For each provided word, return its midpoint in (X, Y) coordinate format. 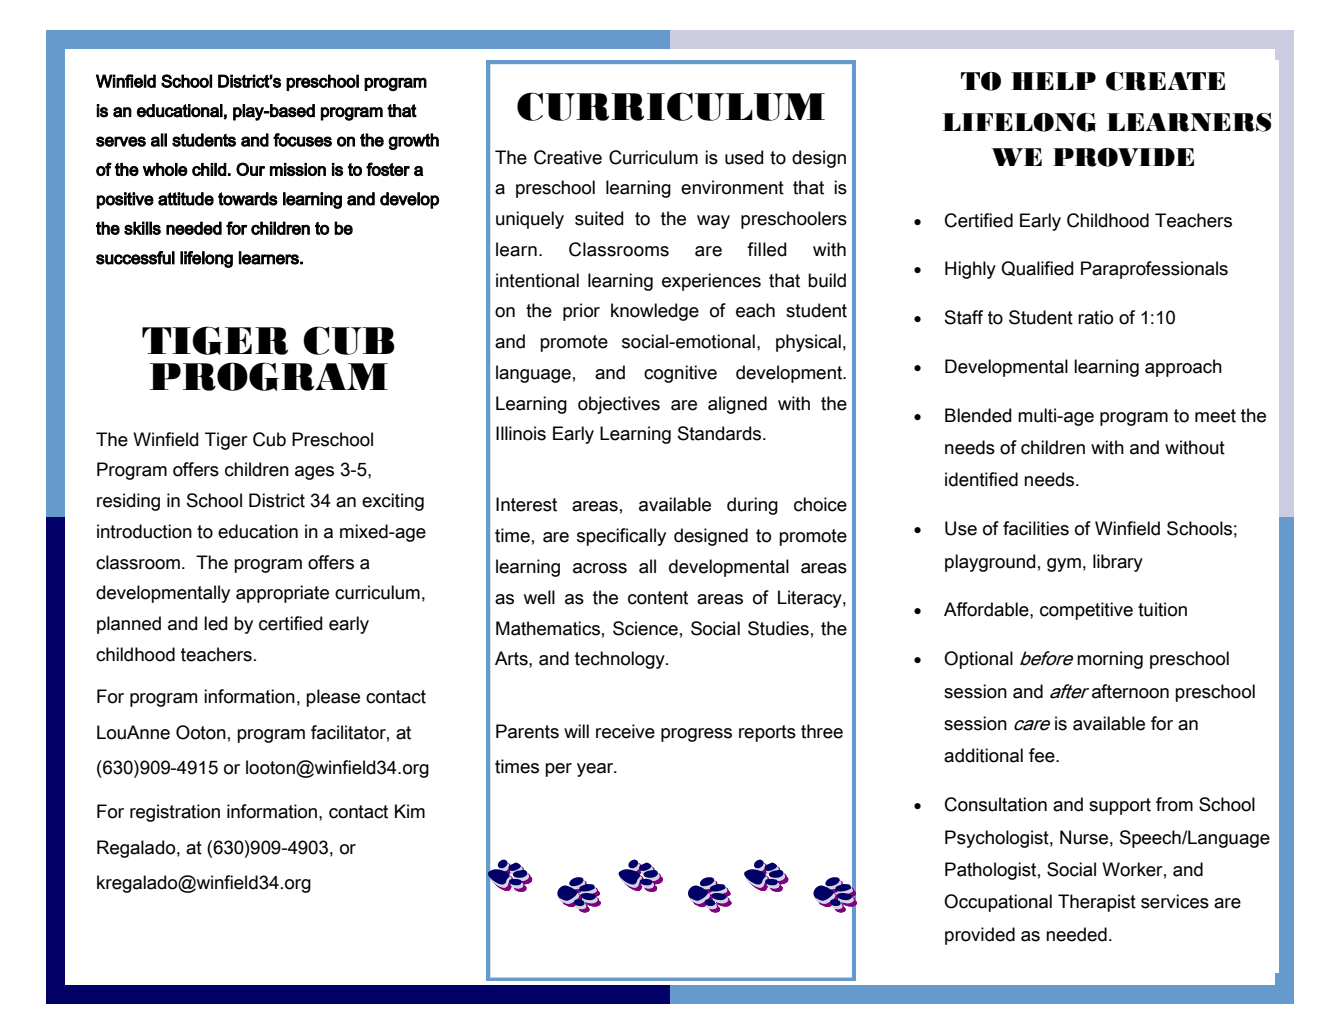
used (744, 157)
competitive (1086, 611)
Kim (410, 811)
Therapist (1097, 903)
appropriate (282, 594)
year (596, 770)
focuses (302, 140)
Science (645, 628)
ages (314, 473)
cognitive (680, 374)
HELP (1053, 81)
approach (1183, 368)
